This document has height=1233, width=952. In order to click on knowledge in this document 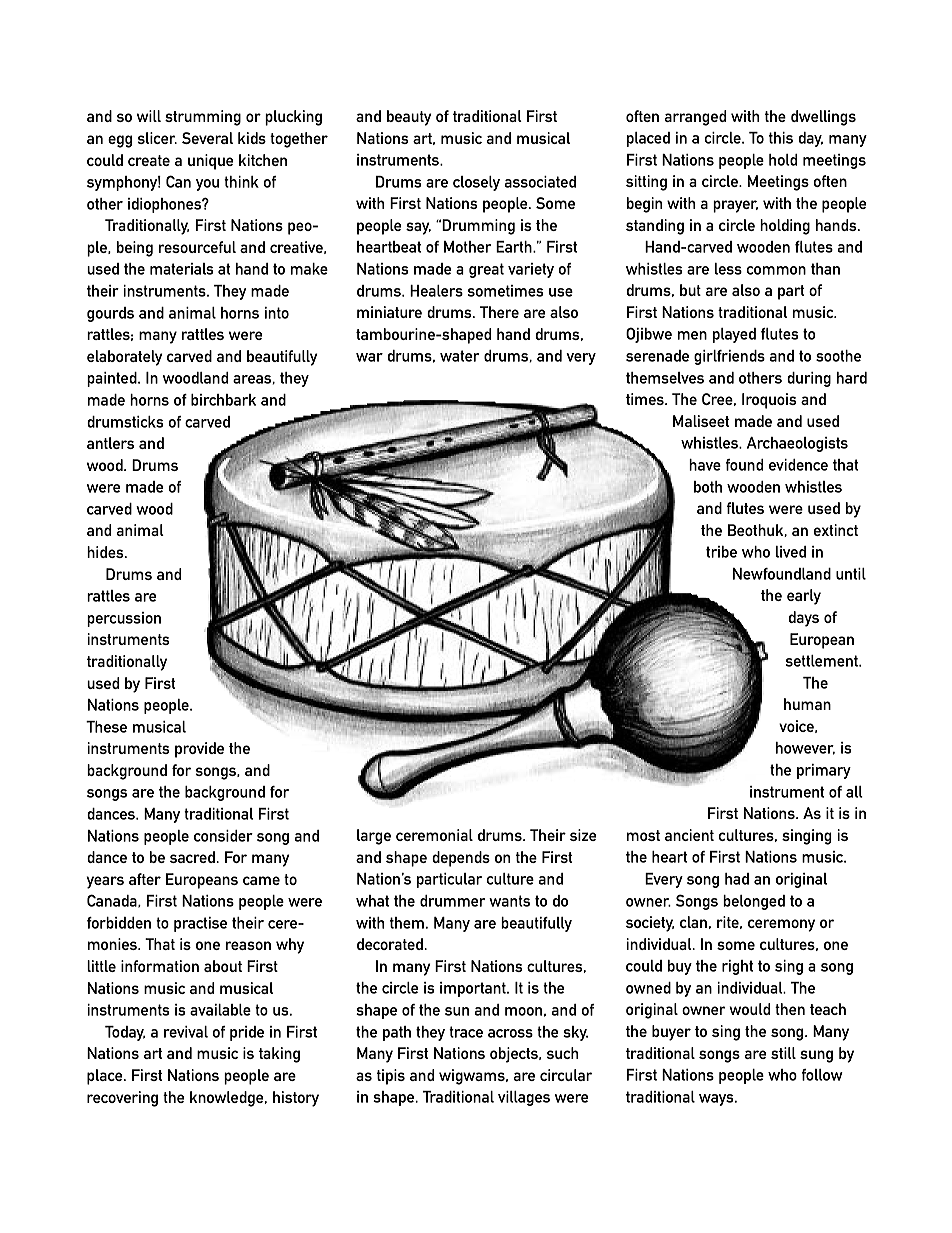, I will do `click(228, 1099)`.
